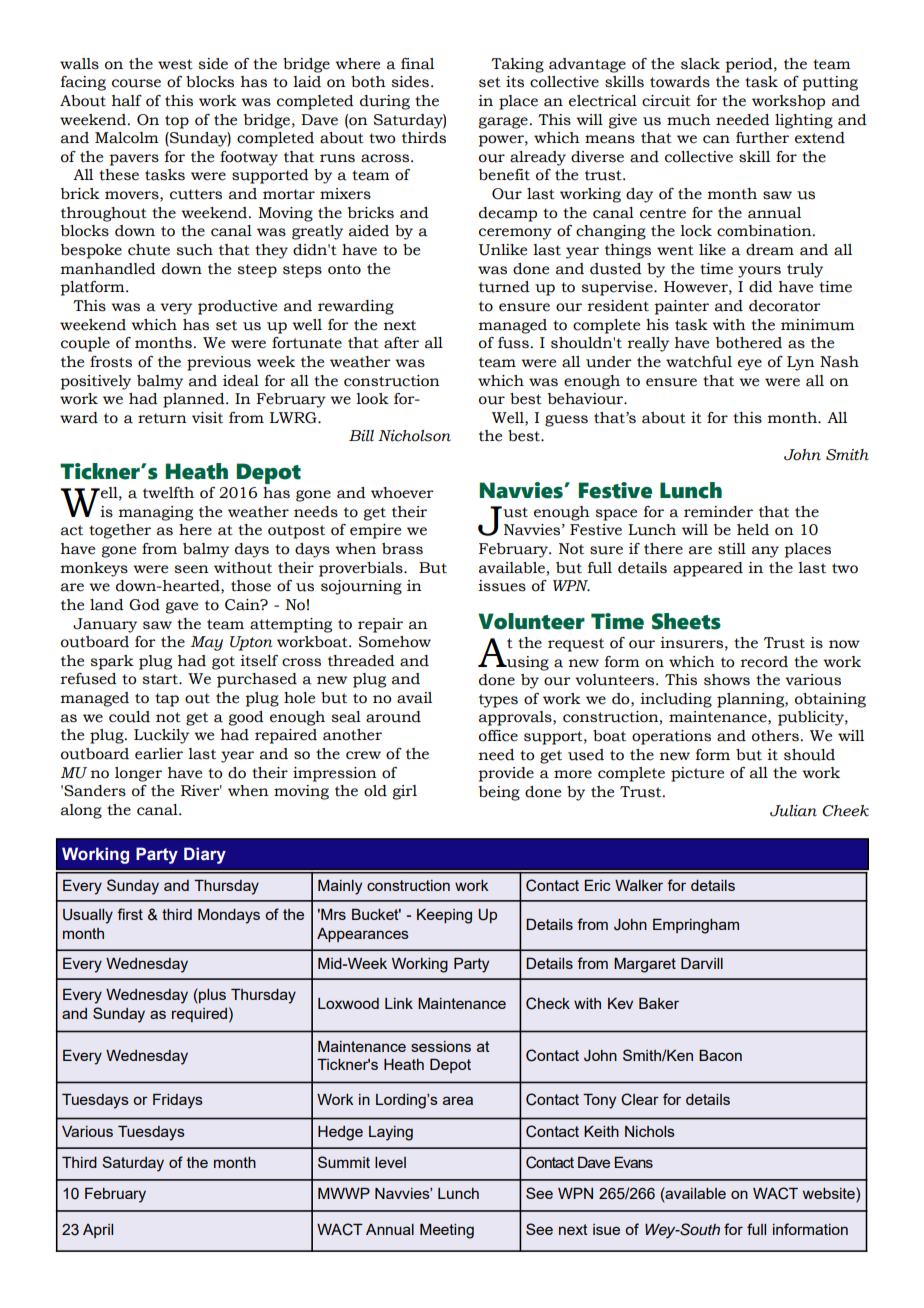  Describe the element at coordinates (444, 916) in the screenshot. I see `Keeping` at that location.
